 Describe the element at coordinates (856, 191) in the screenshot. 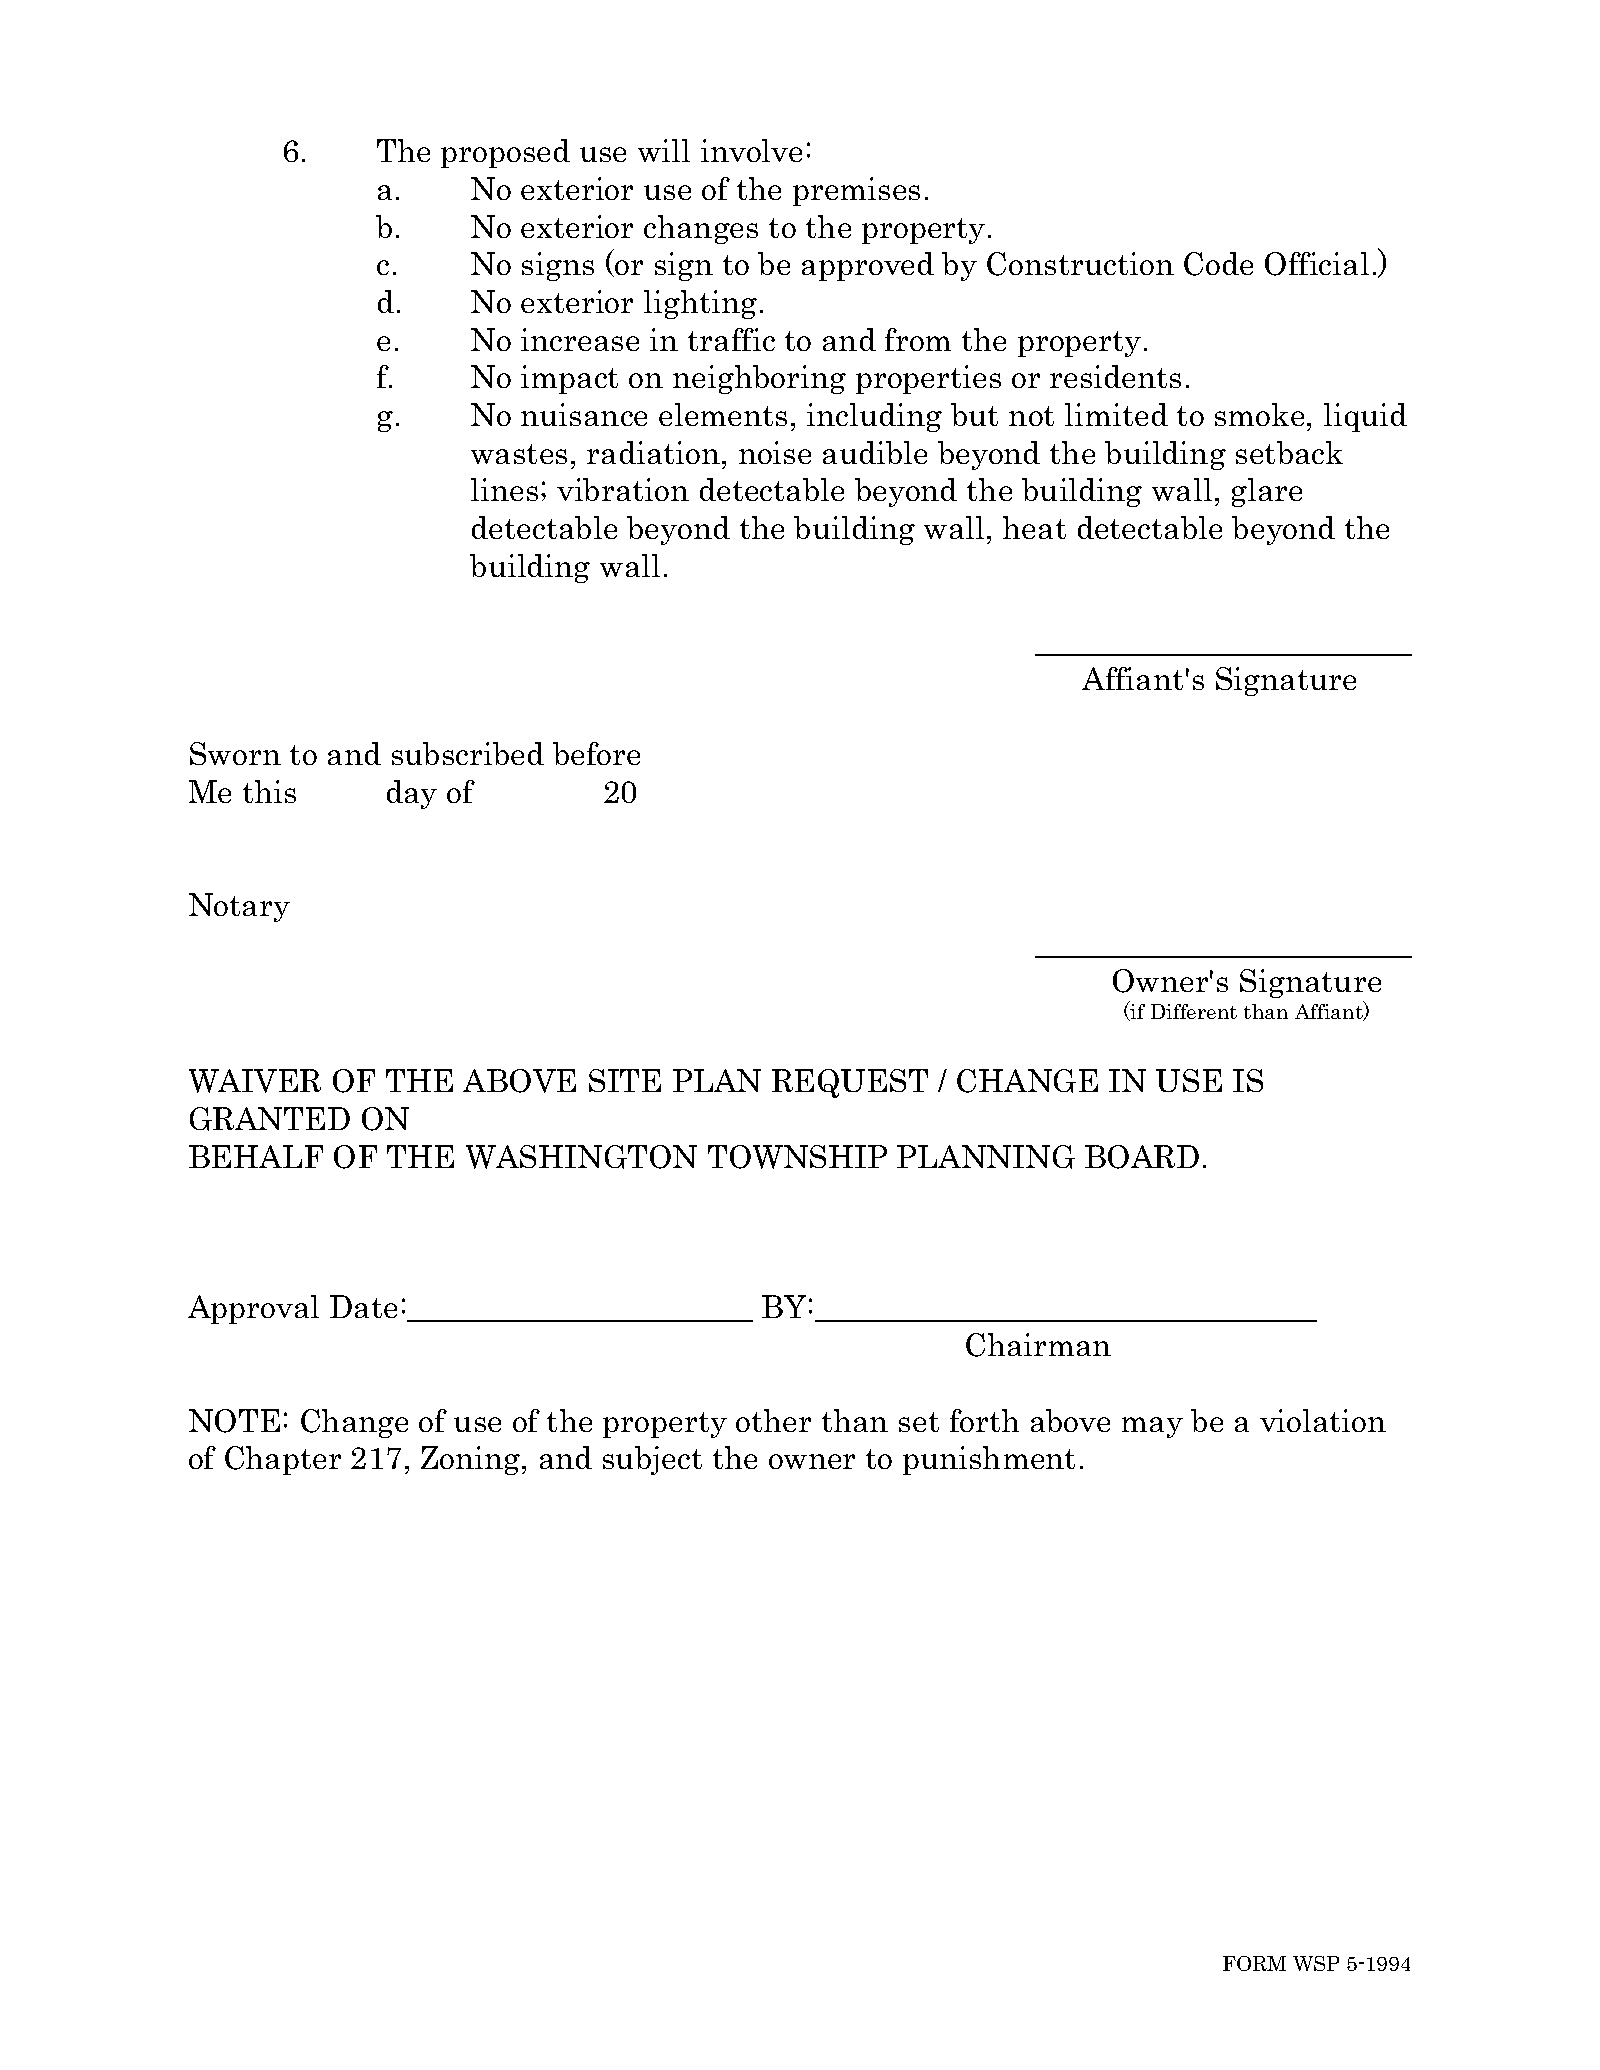

I see `premises` at that location.
